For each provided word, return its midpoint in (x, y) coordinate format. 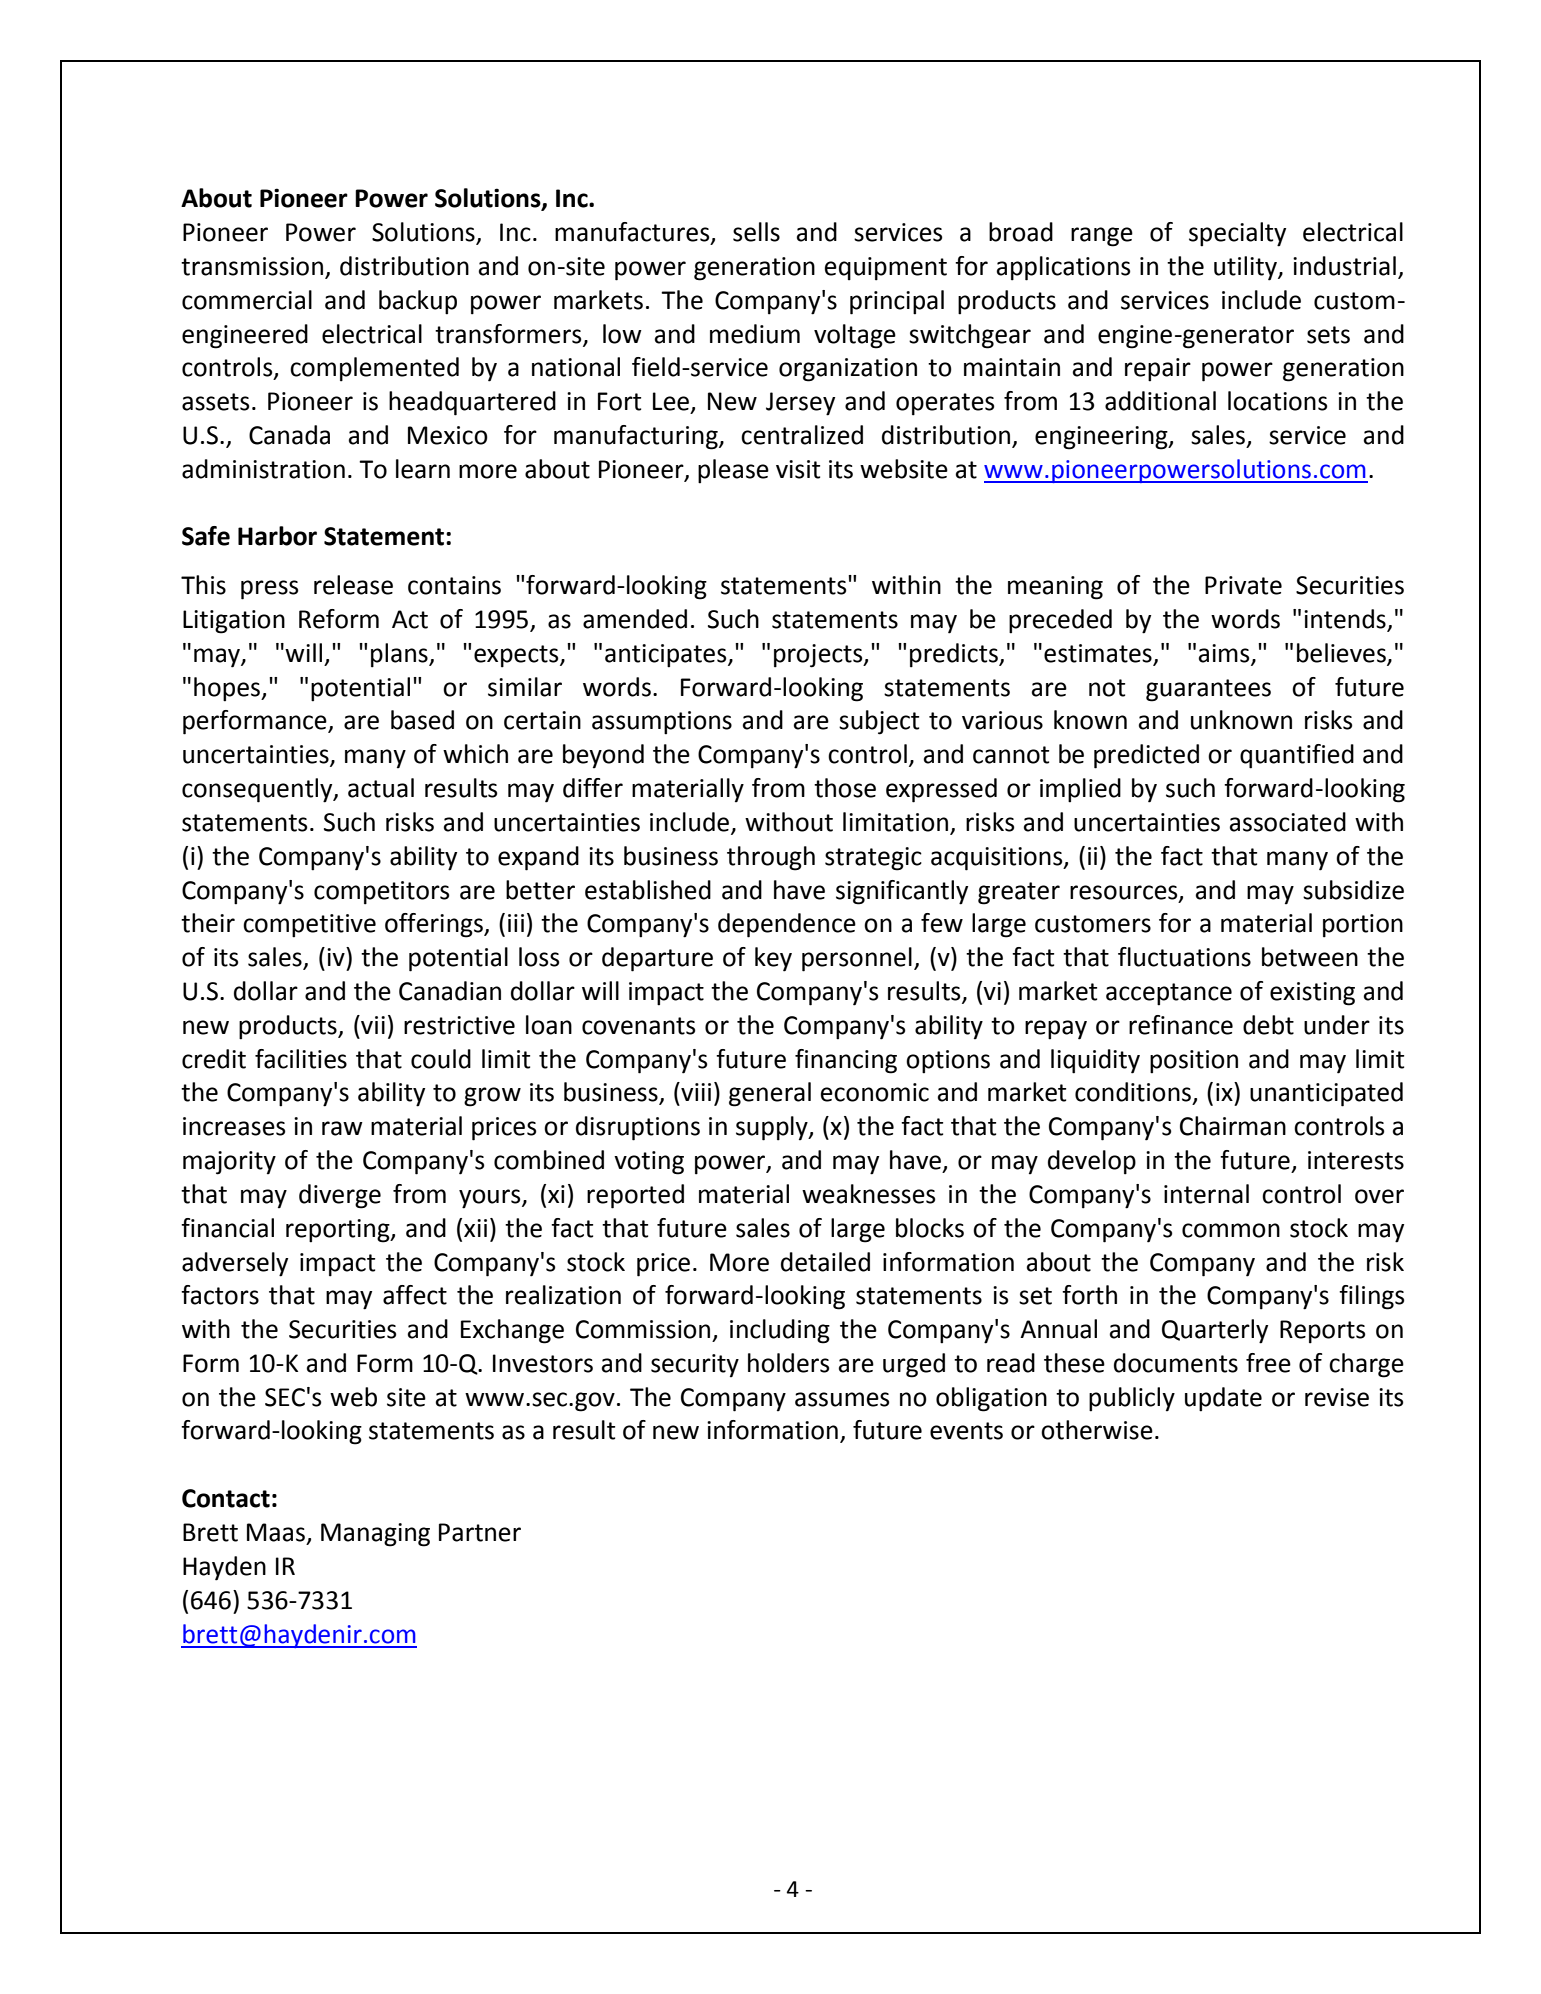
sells (756, 232)
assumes (842, 1399)
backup (418, 302)
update (1223, 1399)
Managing (375, 1535)
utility (1246, 268)
